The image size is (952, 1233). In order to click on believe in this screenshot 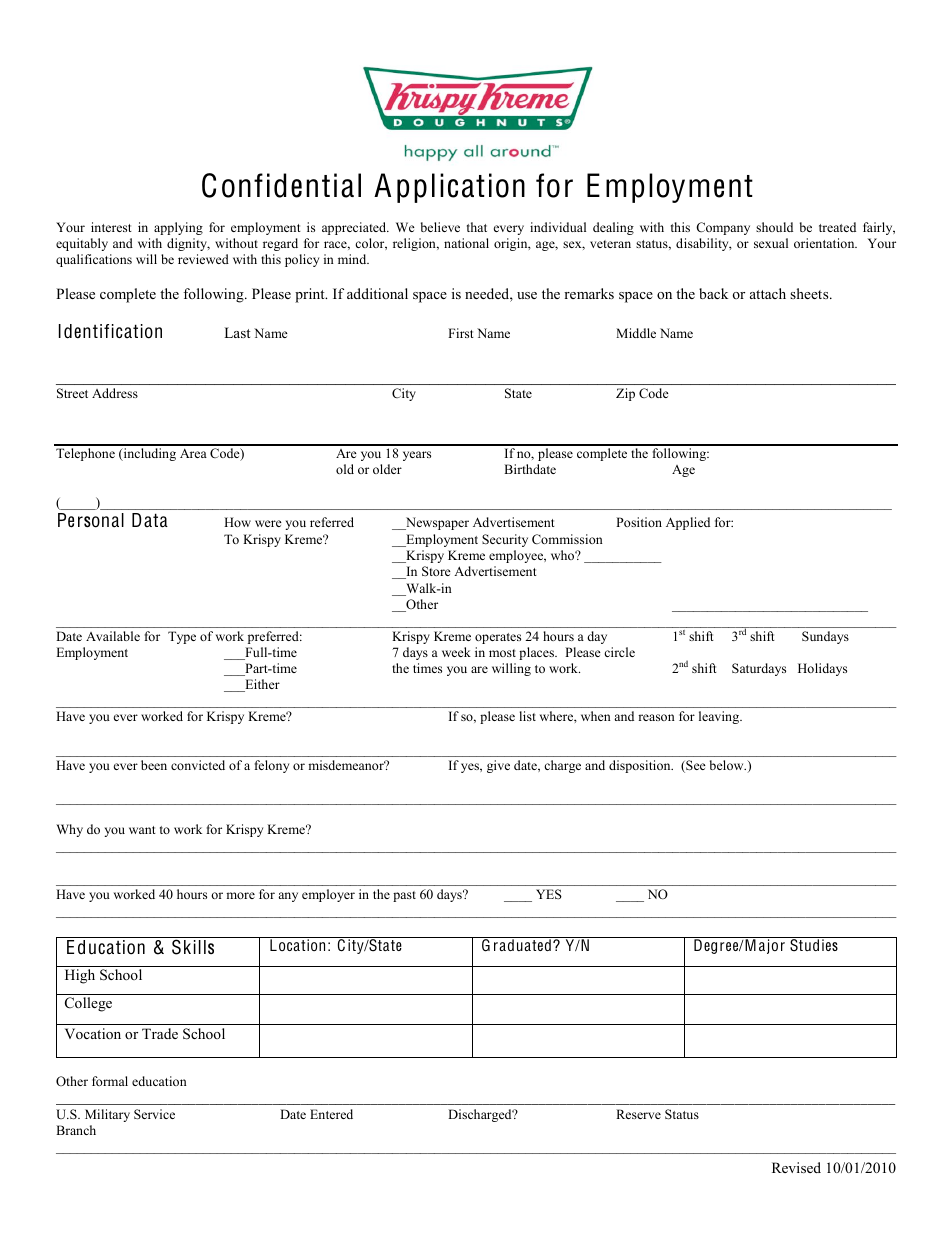, I will do `click(440, 227)`.
